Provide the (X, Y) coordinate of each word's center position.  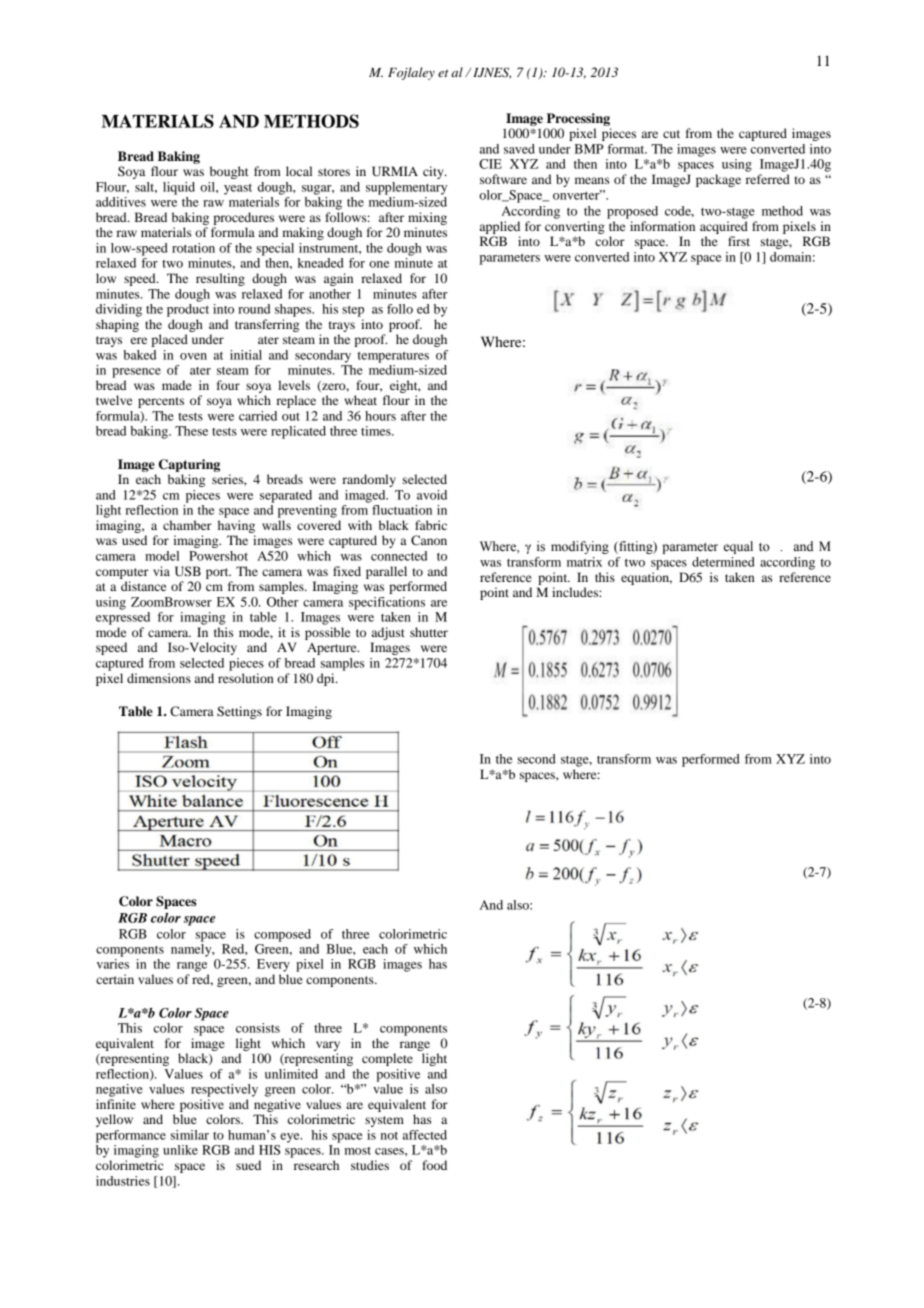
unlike (180, 1150)
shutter (429, 632)
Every (273, 965)
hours (380, 416)
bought (229, 172)
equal (738, 547)
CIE (490, 164)
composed (282, 935)
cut (671, 134)
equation (646, 578)
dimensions (159, 678)
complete (387, 1059)
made (177, 385)
